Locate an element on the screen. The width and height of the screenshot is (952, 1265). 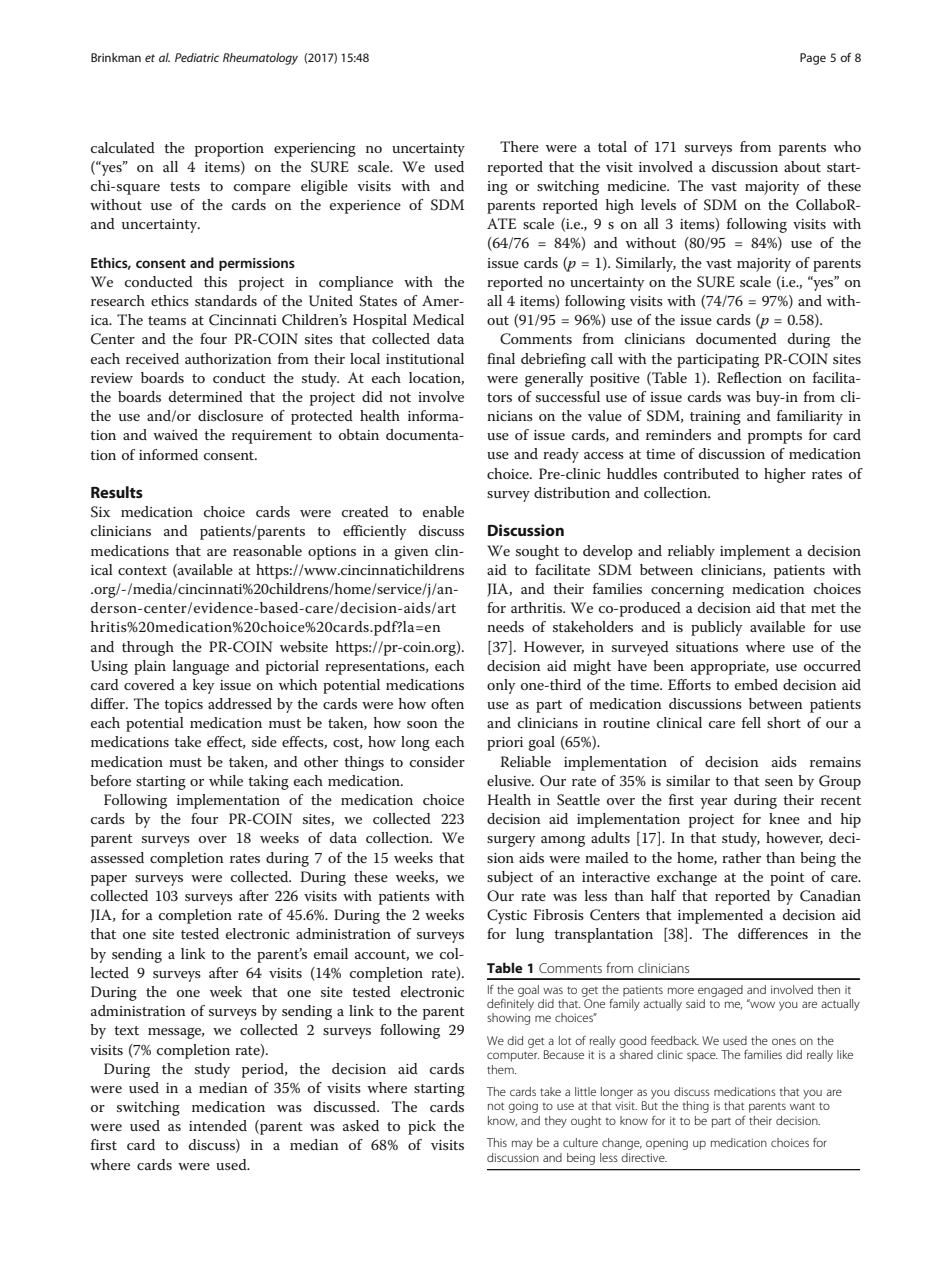
intended is located at coordinates (218, 1125).
